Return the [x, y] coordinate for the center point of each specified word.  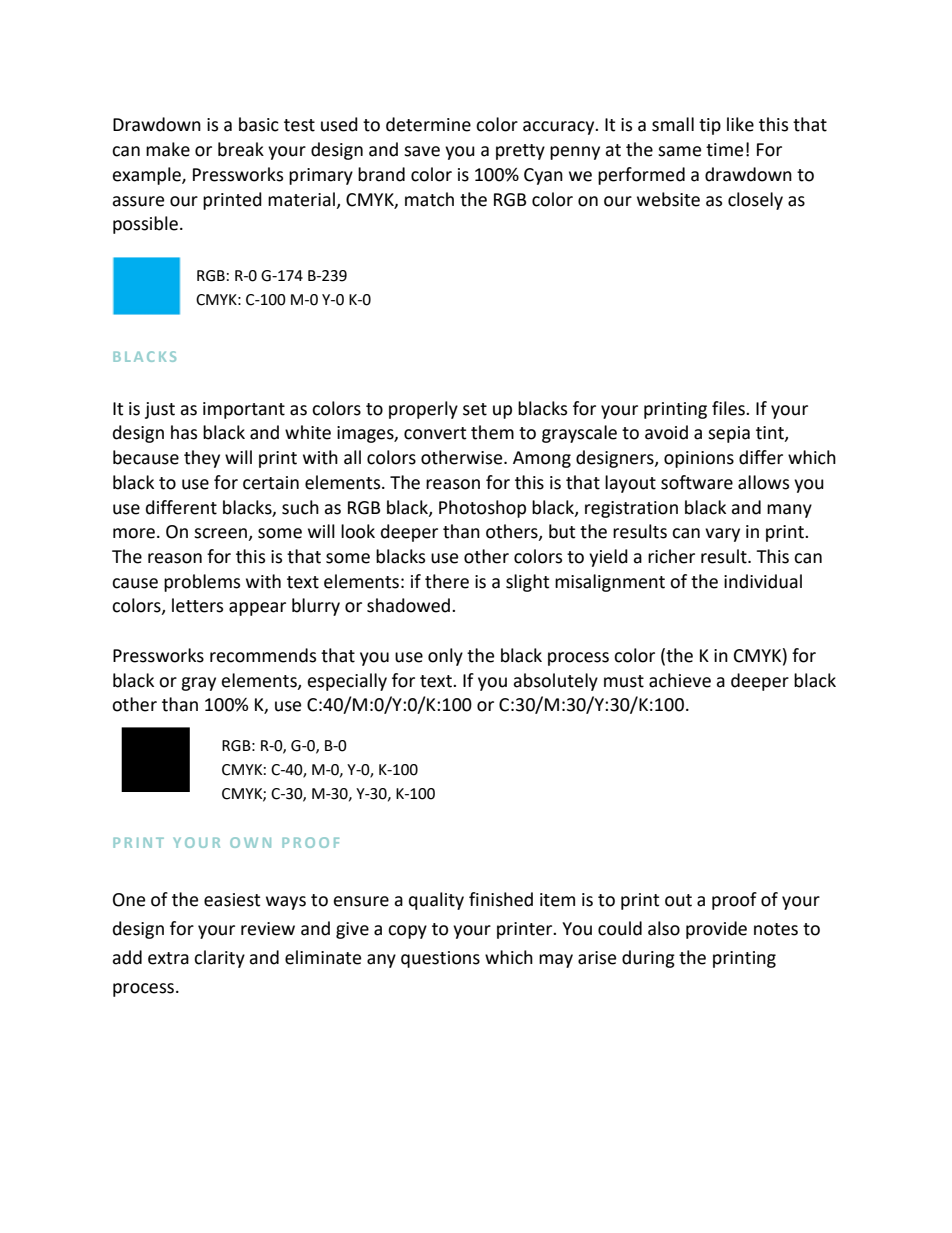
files [729, 408]
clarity [219, 959]
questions [440, 959]
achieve [680, 680]
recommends [263, 655]
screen [221, 534]
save [422, 151]
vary [722, 535]
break [241, 149]
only [445, 657]
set [475, 409]
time [724, 150]
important [244, 410]
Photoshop [482, 509]
